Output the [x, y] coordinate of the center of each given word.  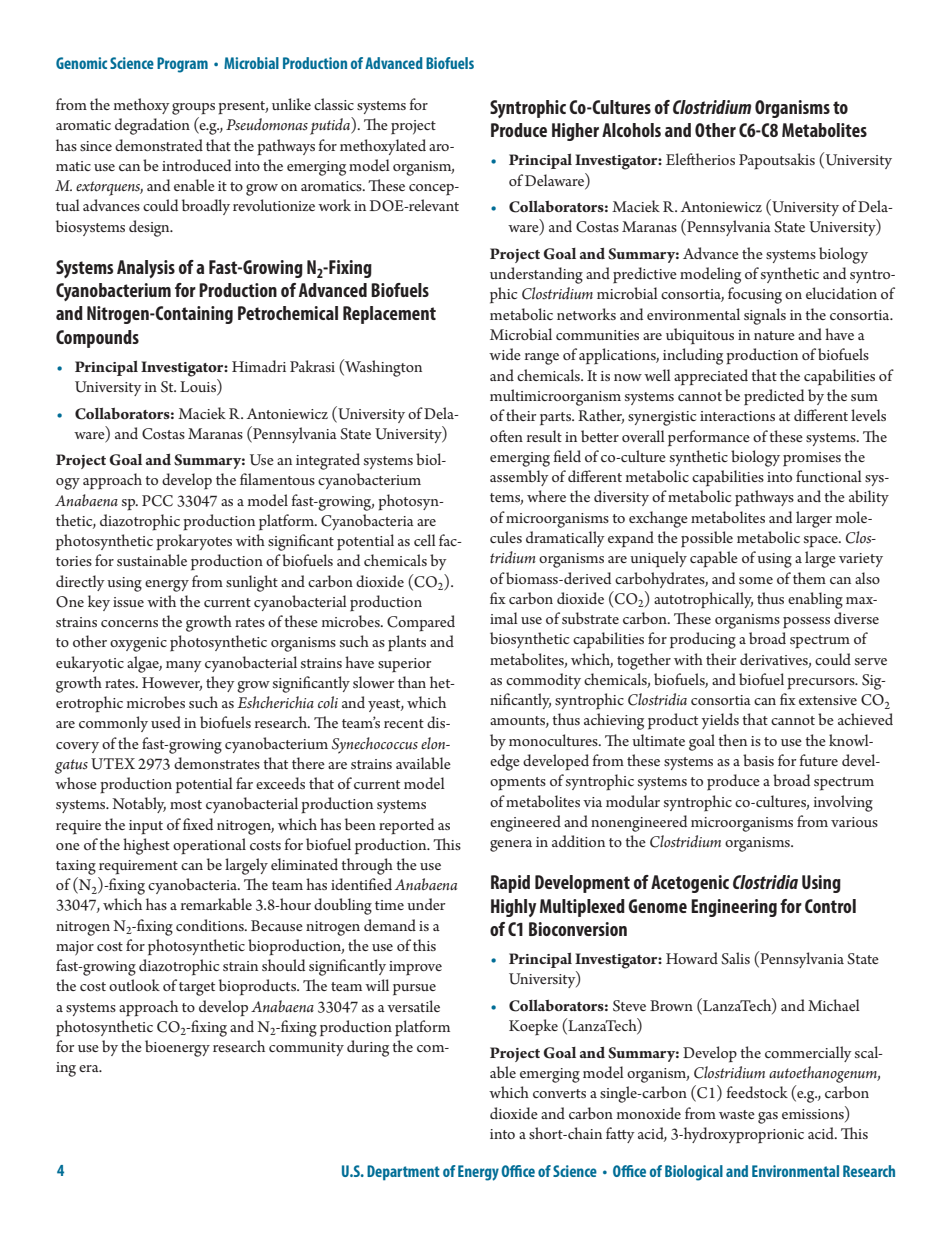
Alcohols [631, 130]
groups [193, 109]
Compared [421, 623]
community [306, 1049]
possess [806, 623]
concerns [129, 623]
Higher [575, 132]
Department [403, 1173]
